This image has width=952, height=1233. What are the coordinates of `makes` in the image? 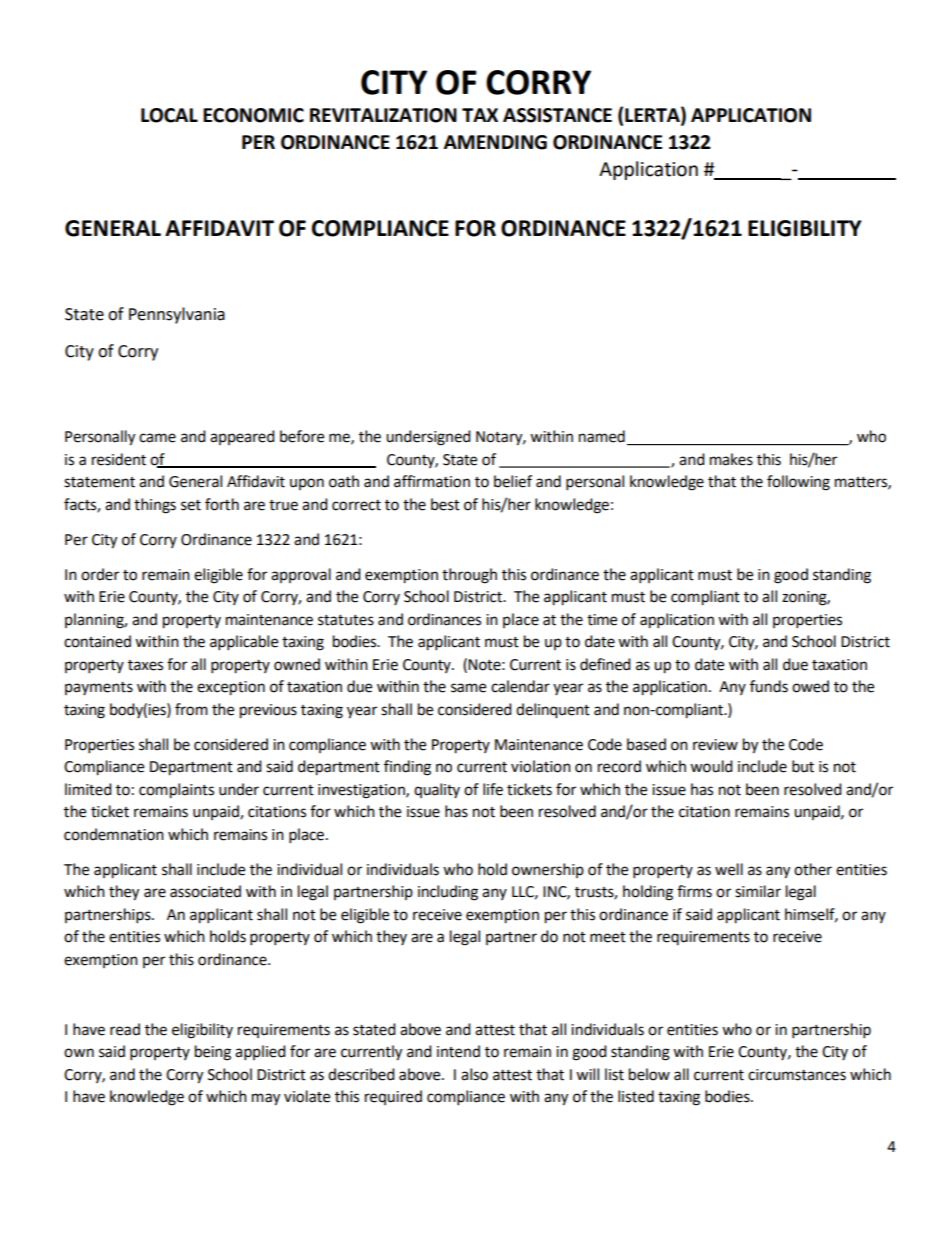 It's located at (731, 459).
